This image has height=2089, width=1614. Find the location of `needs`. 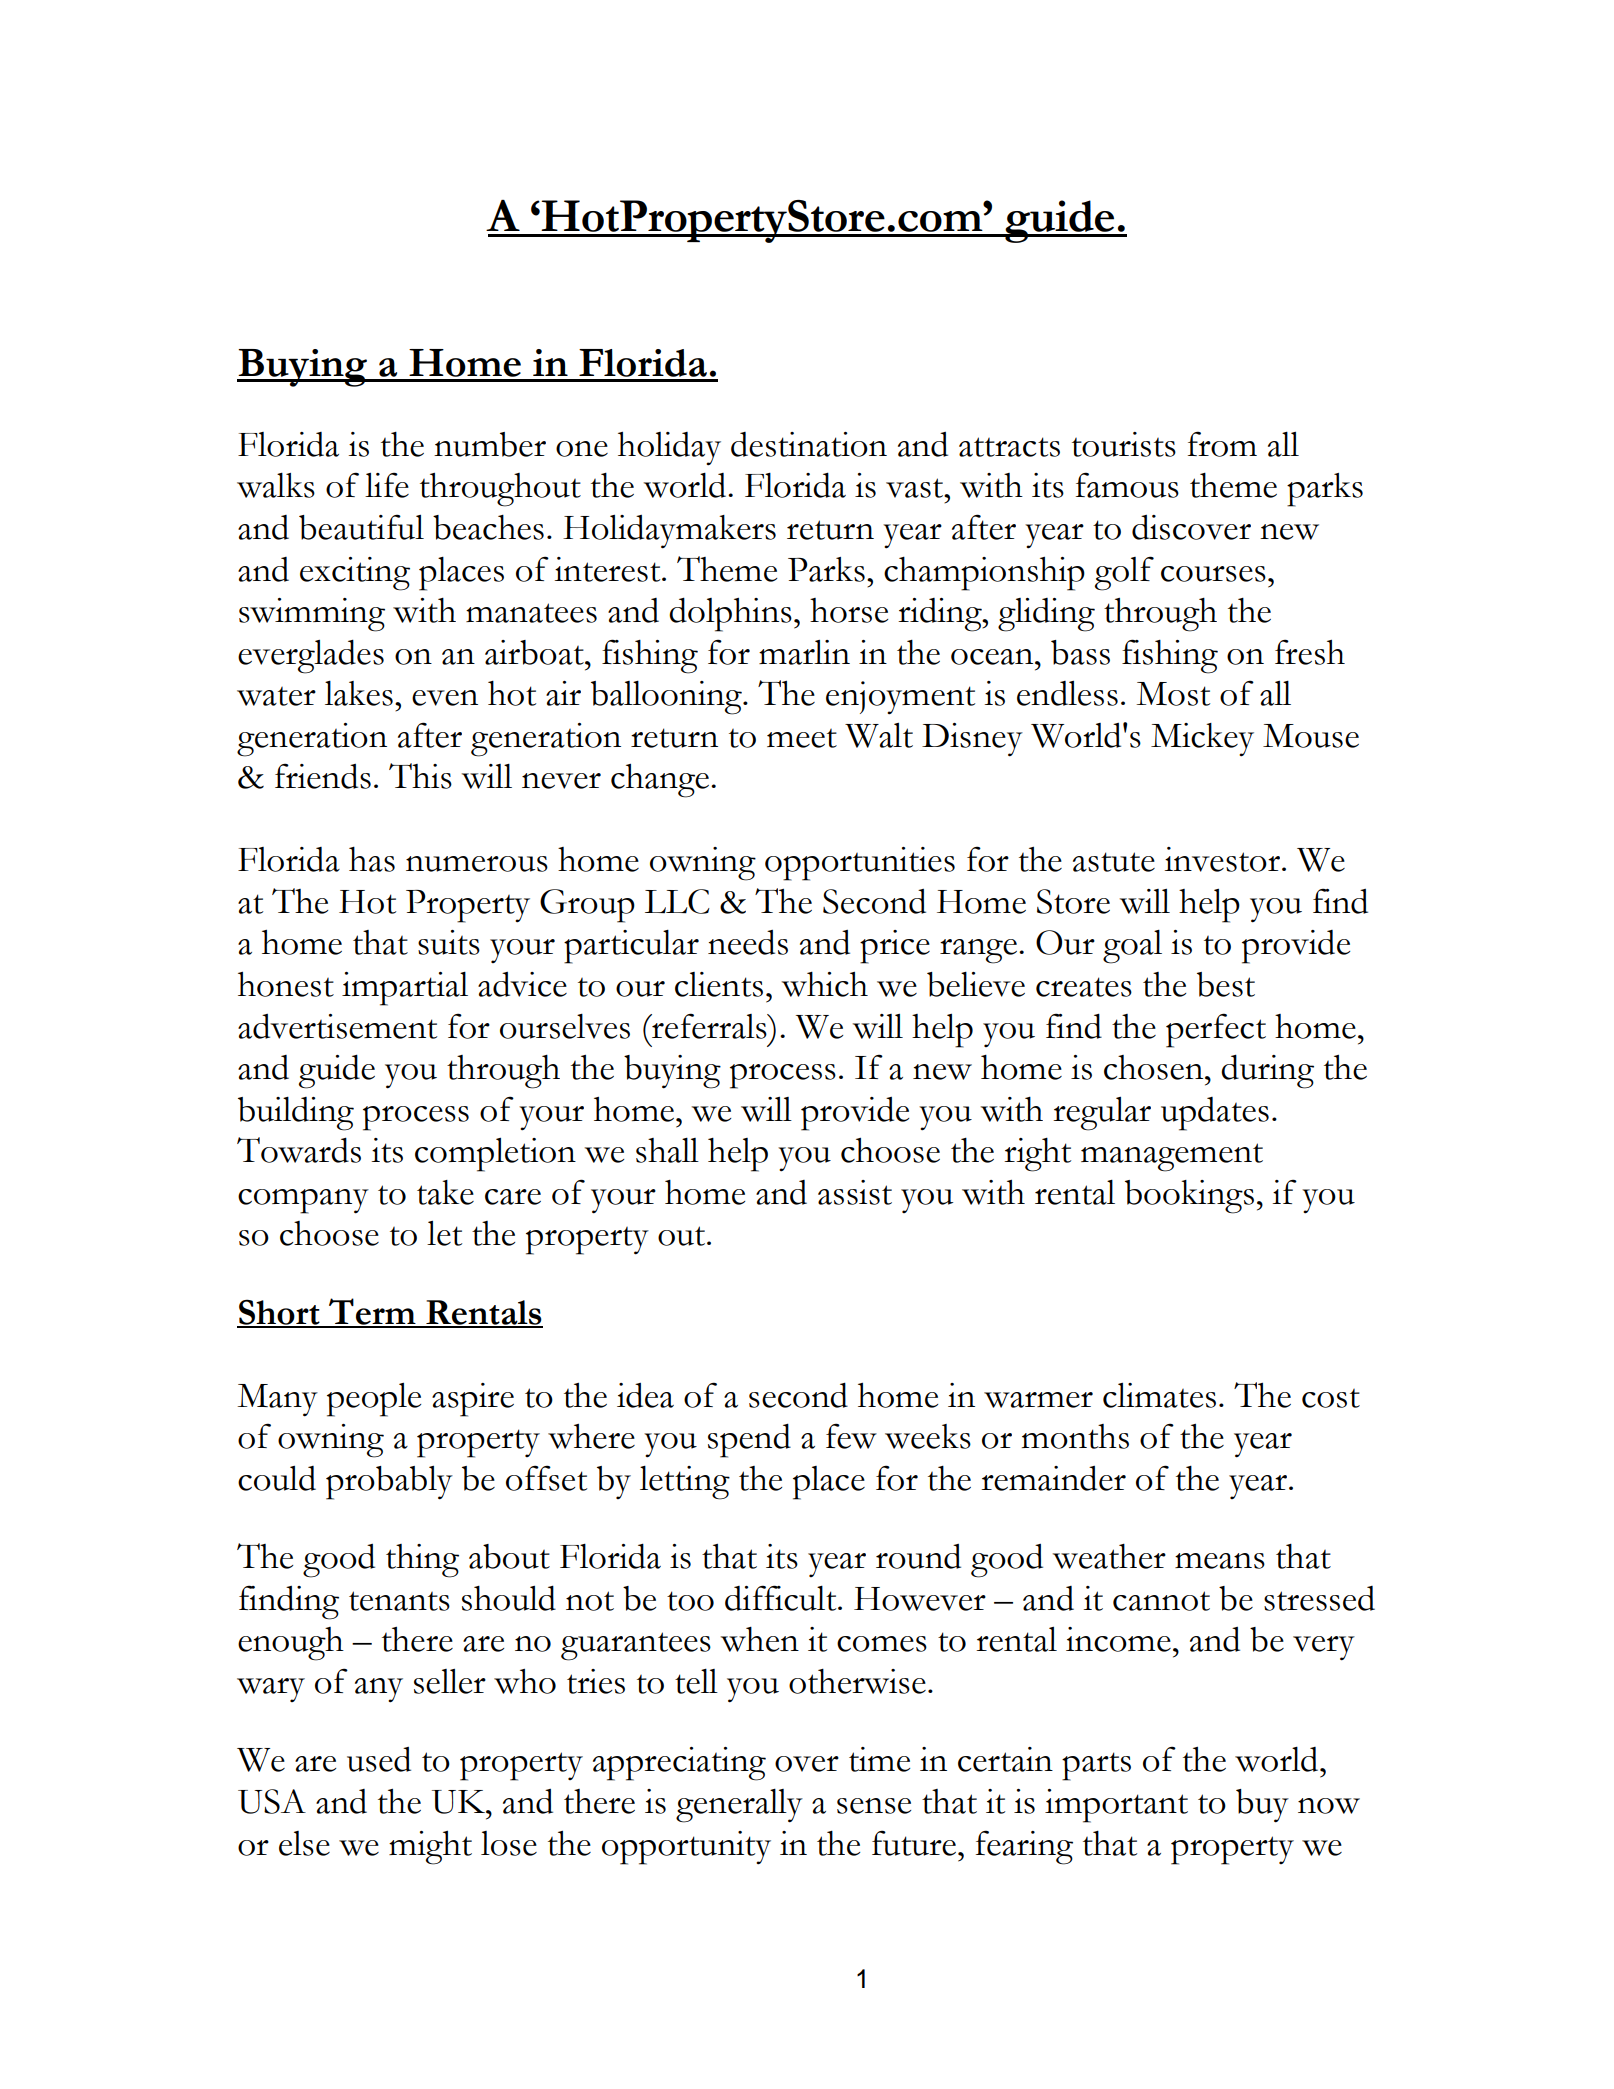

needs is located at coordinates (748, 942).
